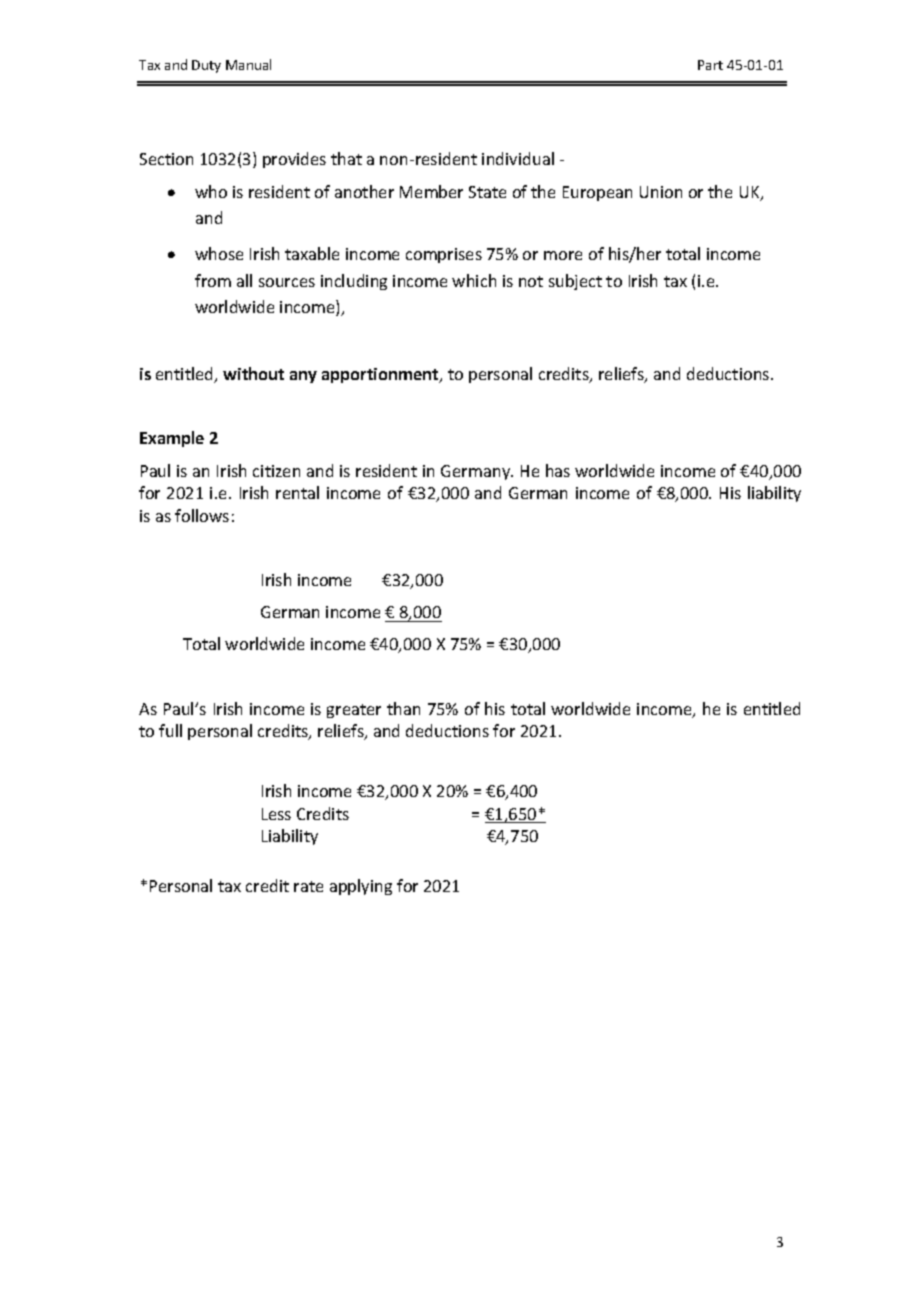  Describe the element at coordinates (710, 65) in the document. I see `Part` at that location.
